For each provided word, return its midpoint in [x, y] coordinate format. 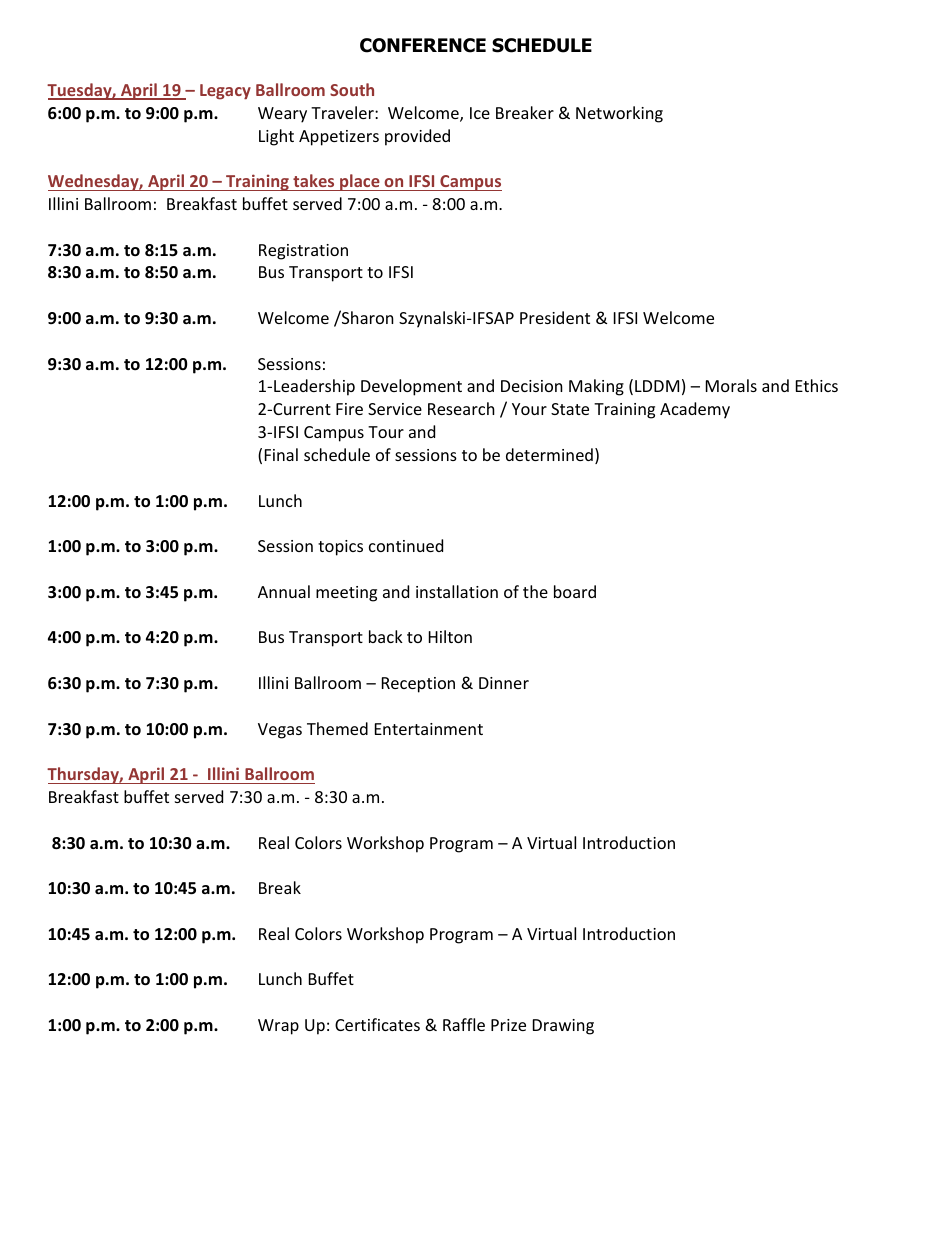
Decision [532, 386]
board [575, 591]
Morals [731, 385]
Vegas [280, 731]
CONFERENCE [423, 45]
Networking [619, 114]
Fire [349, 409]
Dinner [504, 683]
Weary [282, 115]
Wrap [278, 1027]
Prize [508, 1025]
